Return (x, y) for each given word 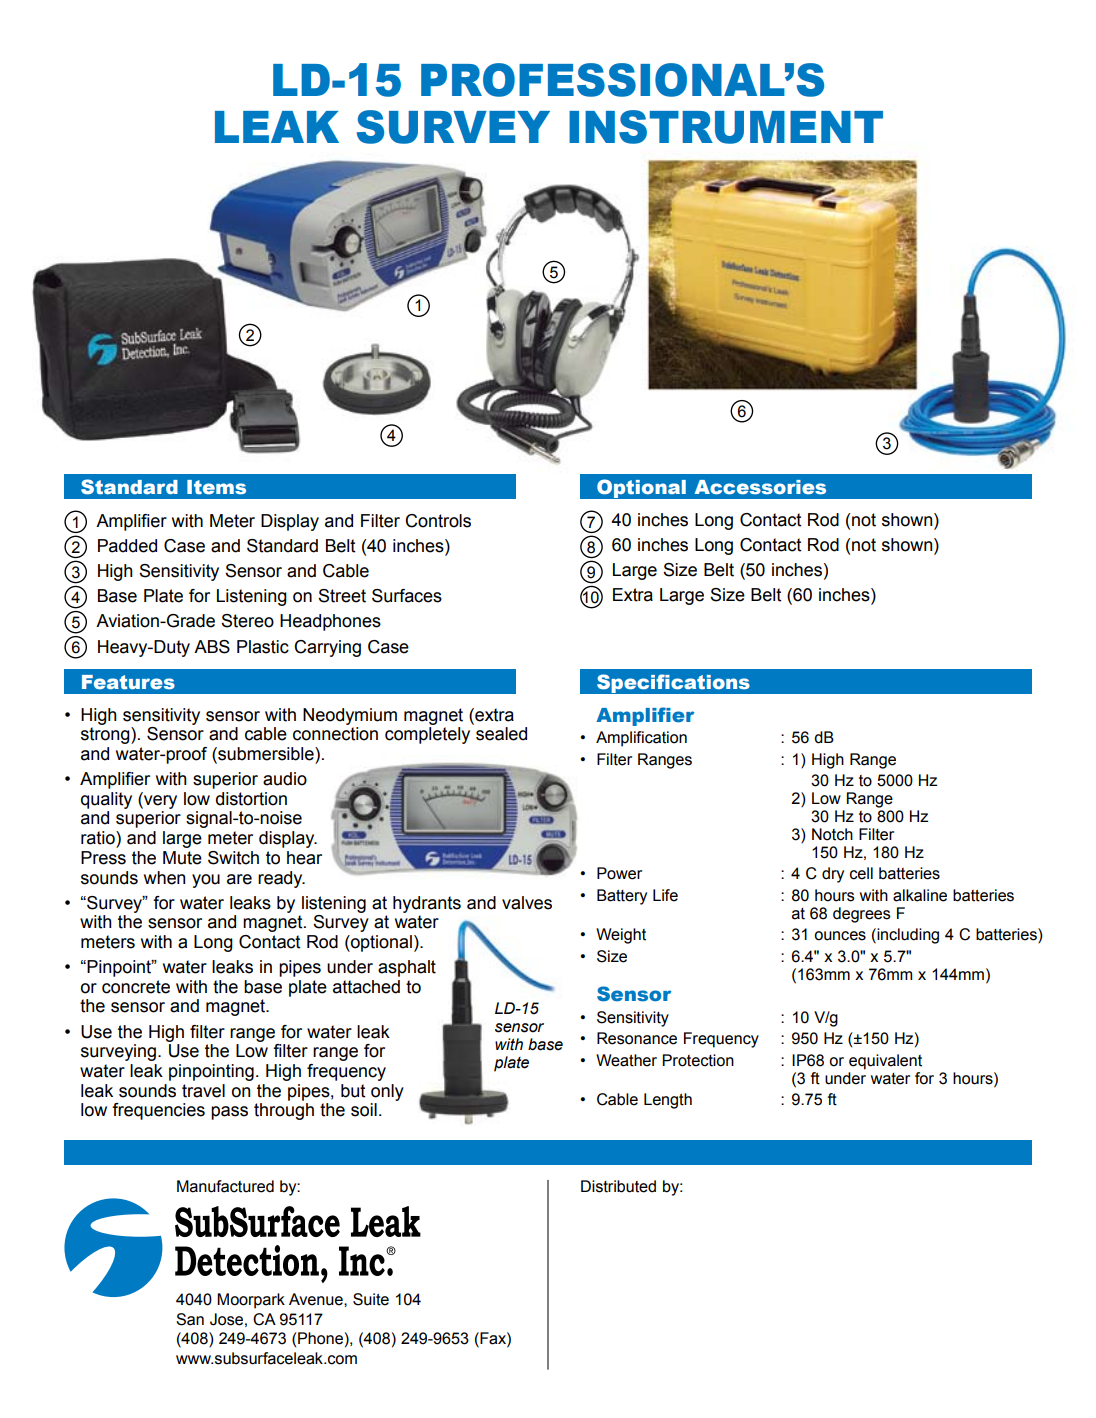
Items (216, 487)
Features (128, 682)
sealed (501, 734)
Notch (832, 834)
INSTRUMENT (726, 127)
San (190, 1319)
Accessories (760, 487)
